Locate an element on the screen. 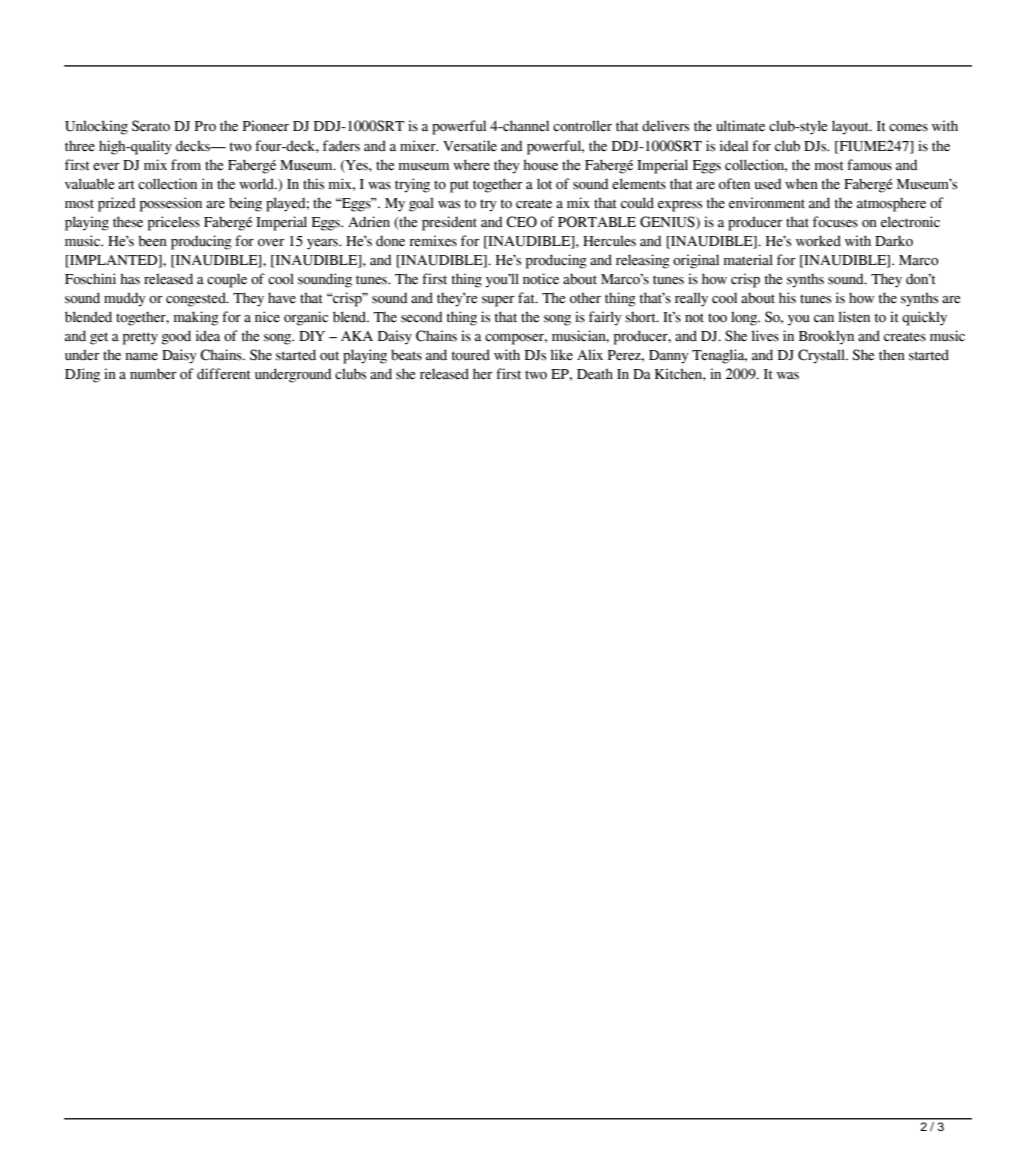 Image resolution: width=1036 pixels, height=1162 pixels. Unlocking is located at coordinates (96, 127).
